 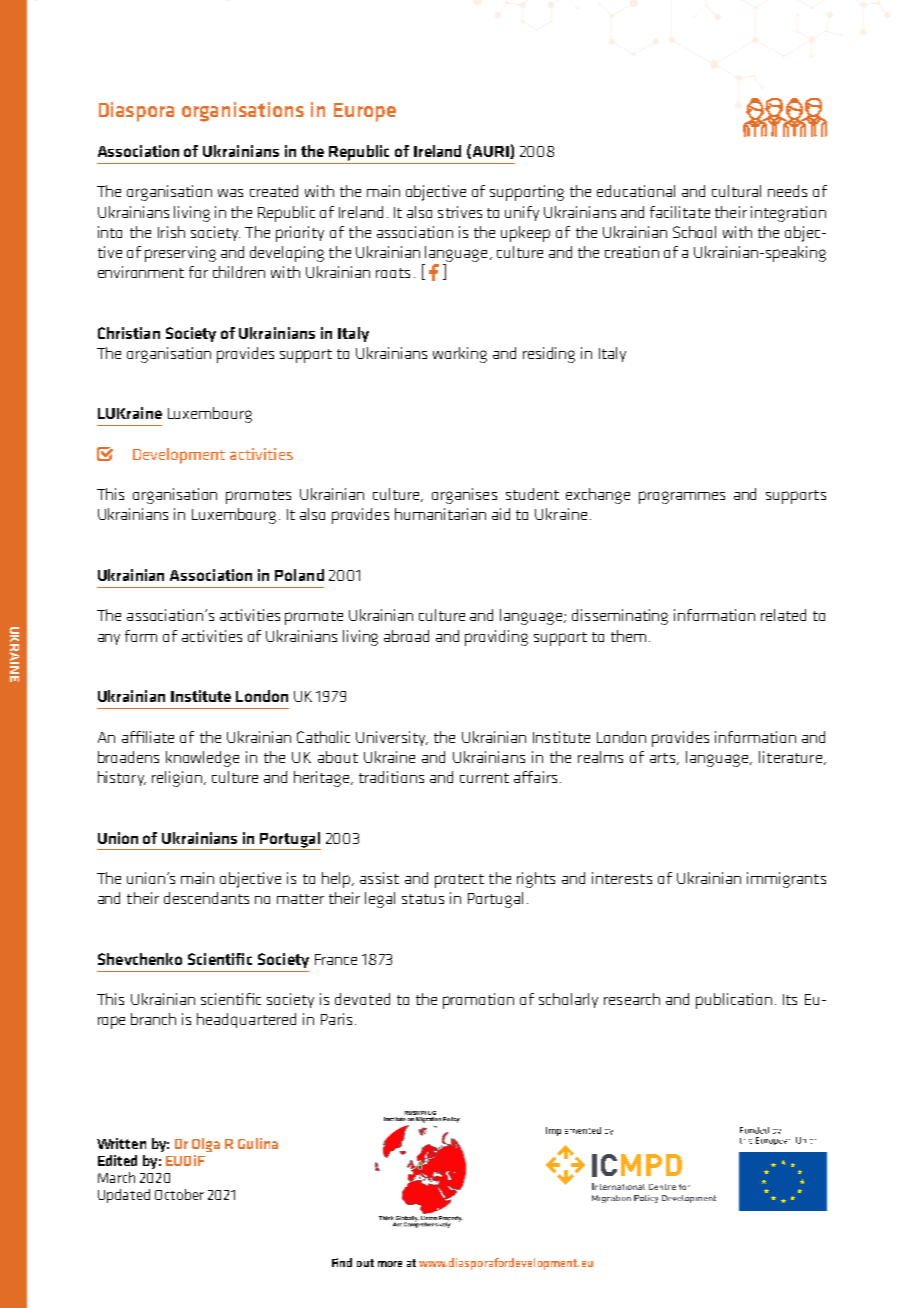 I want to click on organises, so click(x=464, y=496).
